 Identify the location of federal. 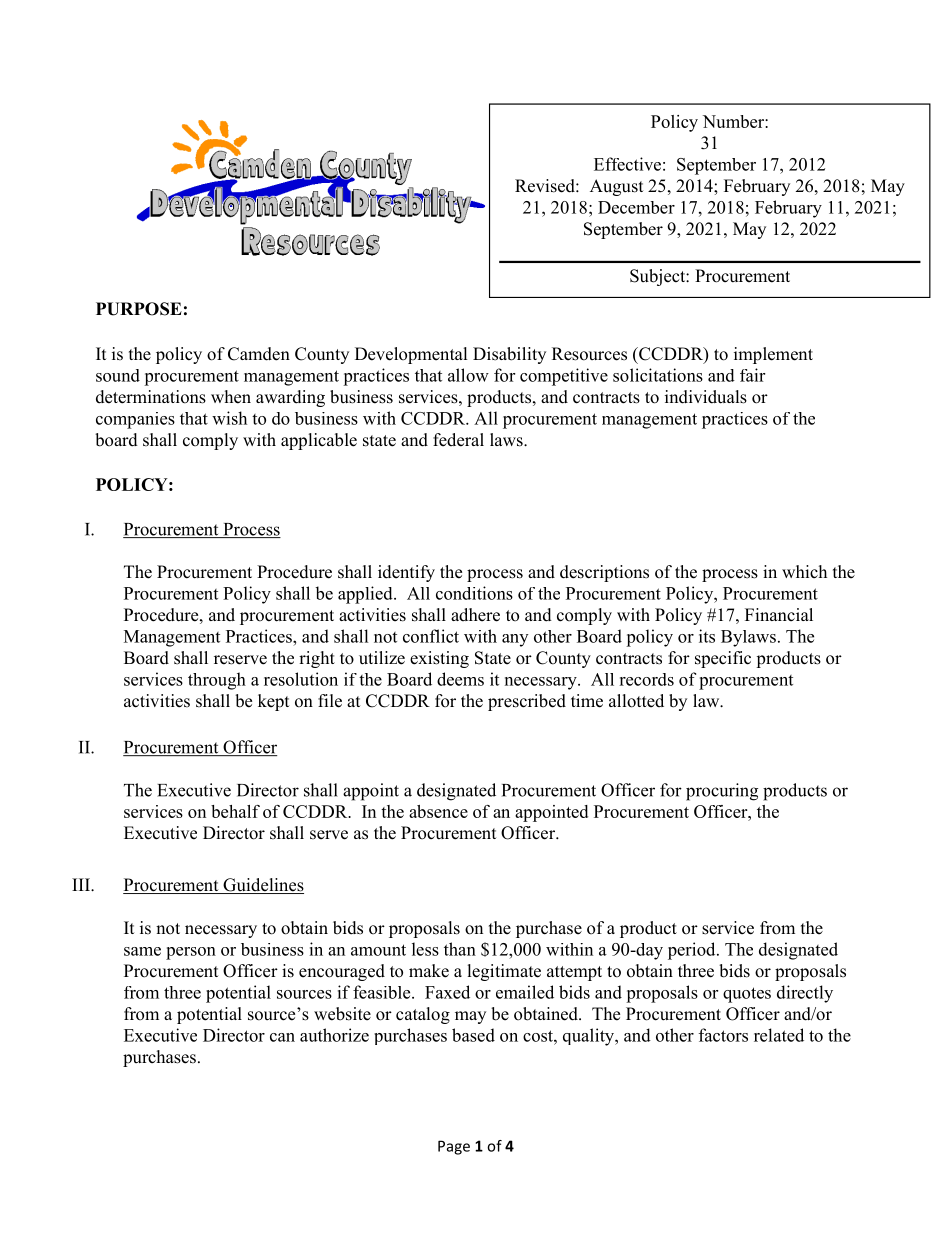
(458, 440).
